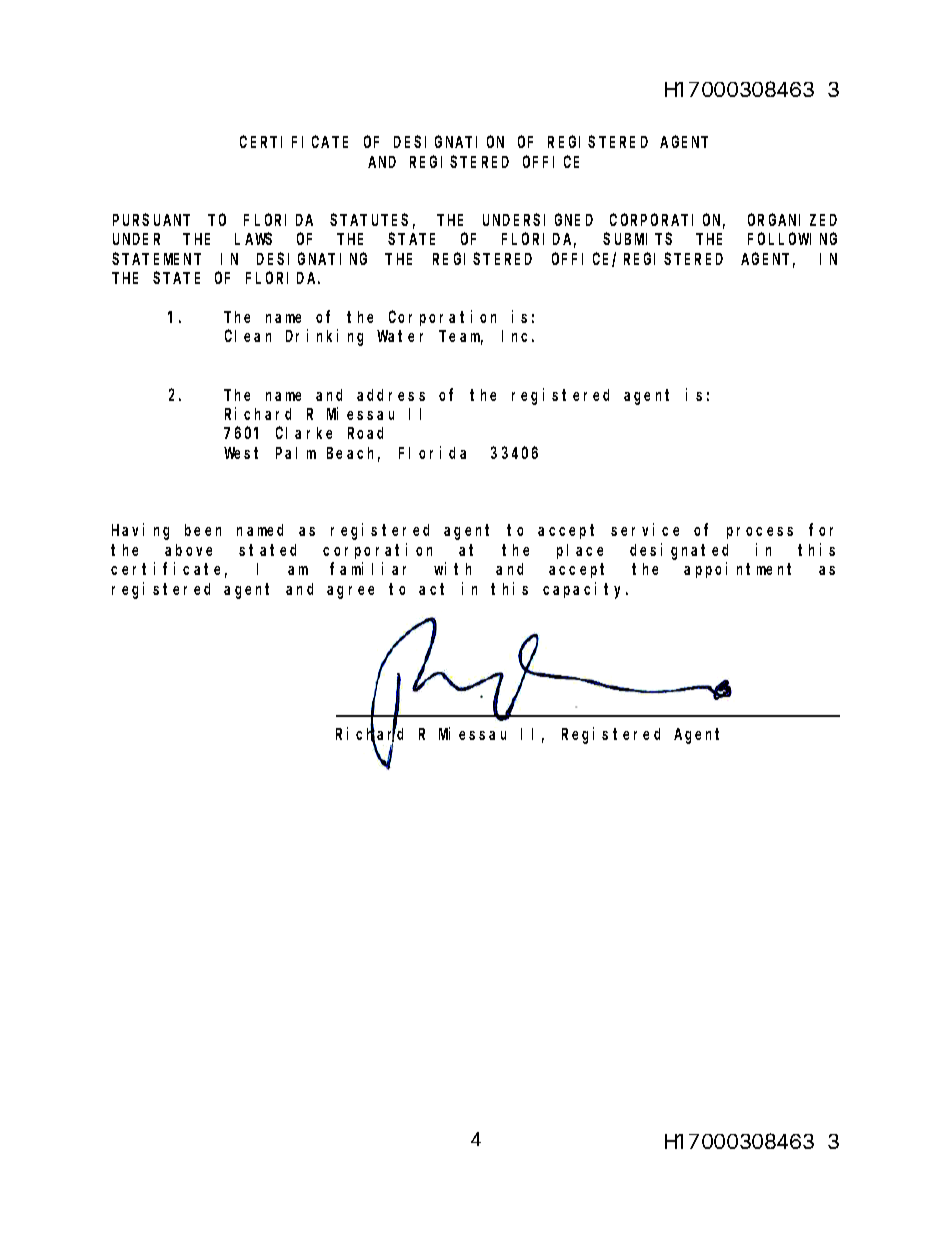 The height and width of the screenshot is (1233, 952). Describe the element at coordinates (312, 259) in the screenshot. I see `DESIGNATING` at that location.
